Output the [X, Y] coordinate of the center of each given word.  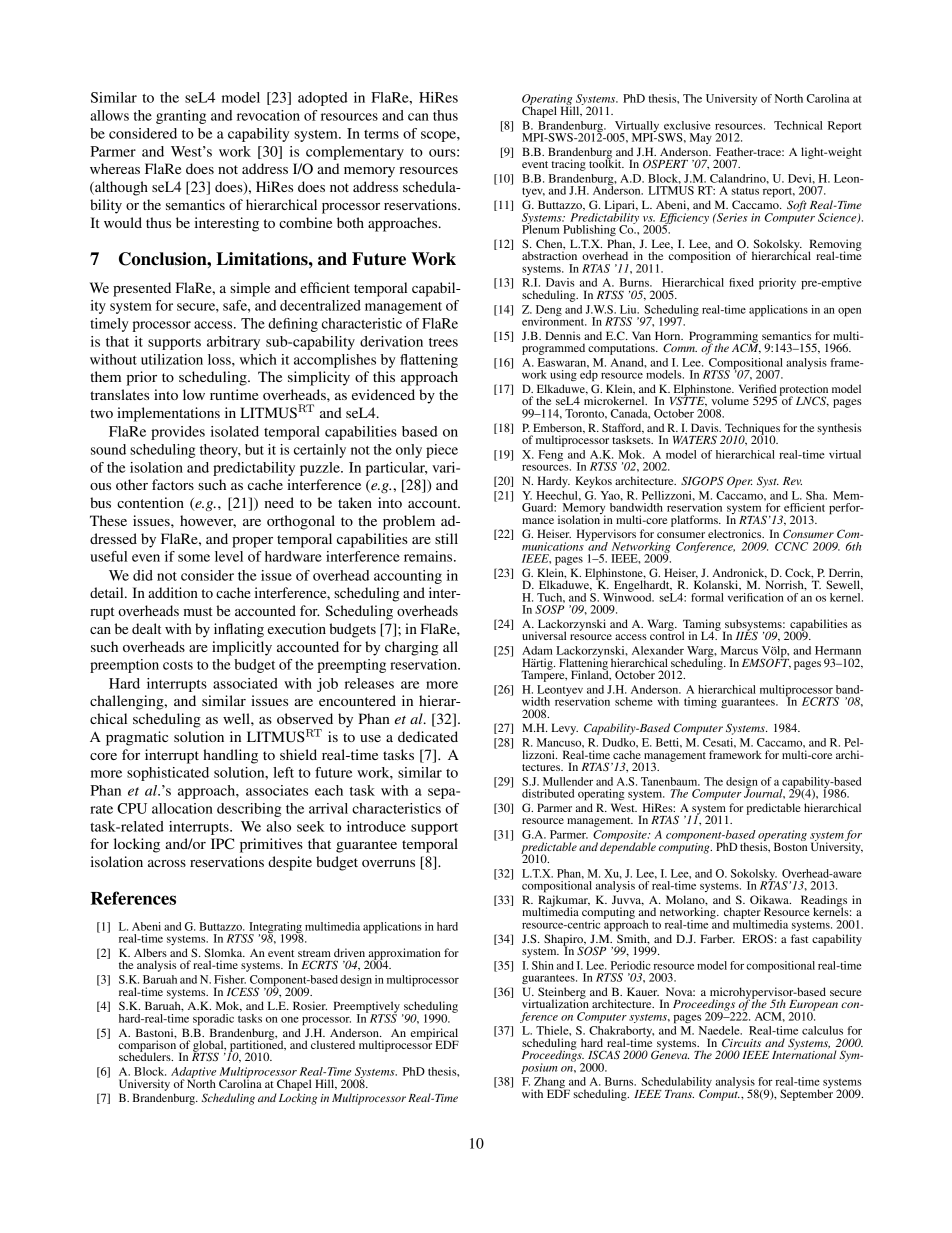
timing [700, 702]
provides [178, 433]
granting [181, 117]
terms [381, 134]
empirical [435, 1035]
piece [442, 451]
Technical [798, 125]
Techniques [751, 430]
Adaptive [193, 1074]
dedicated [428, 736]
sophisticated [168, 774]
